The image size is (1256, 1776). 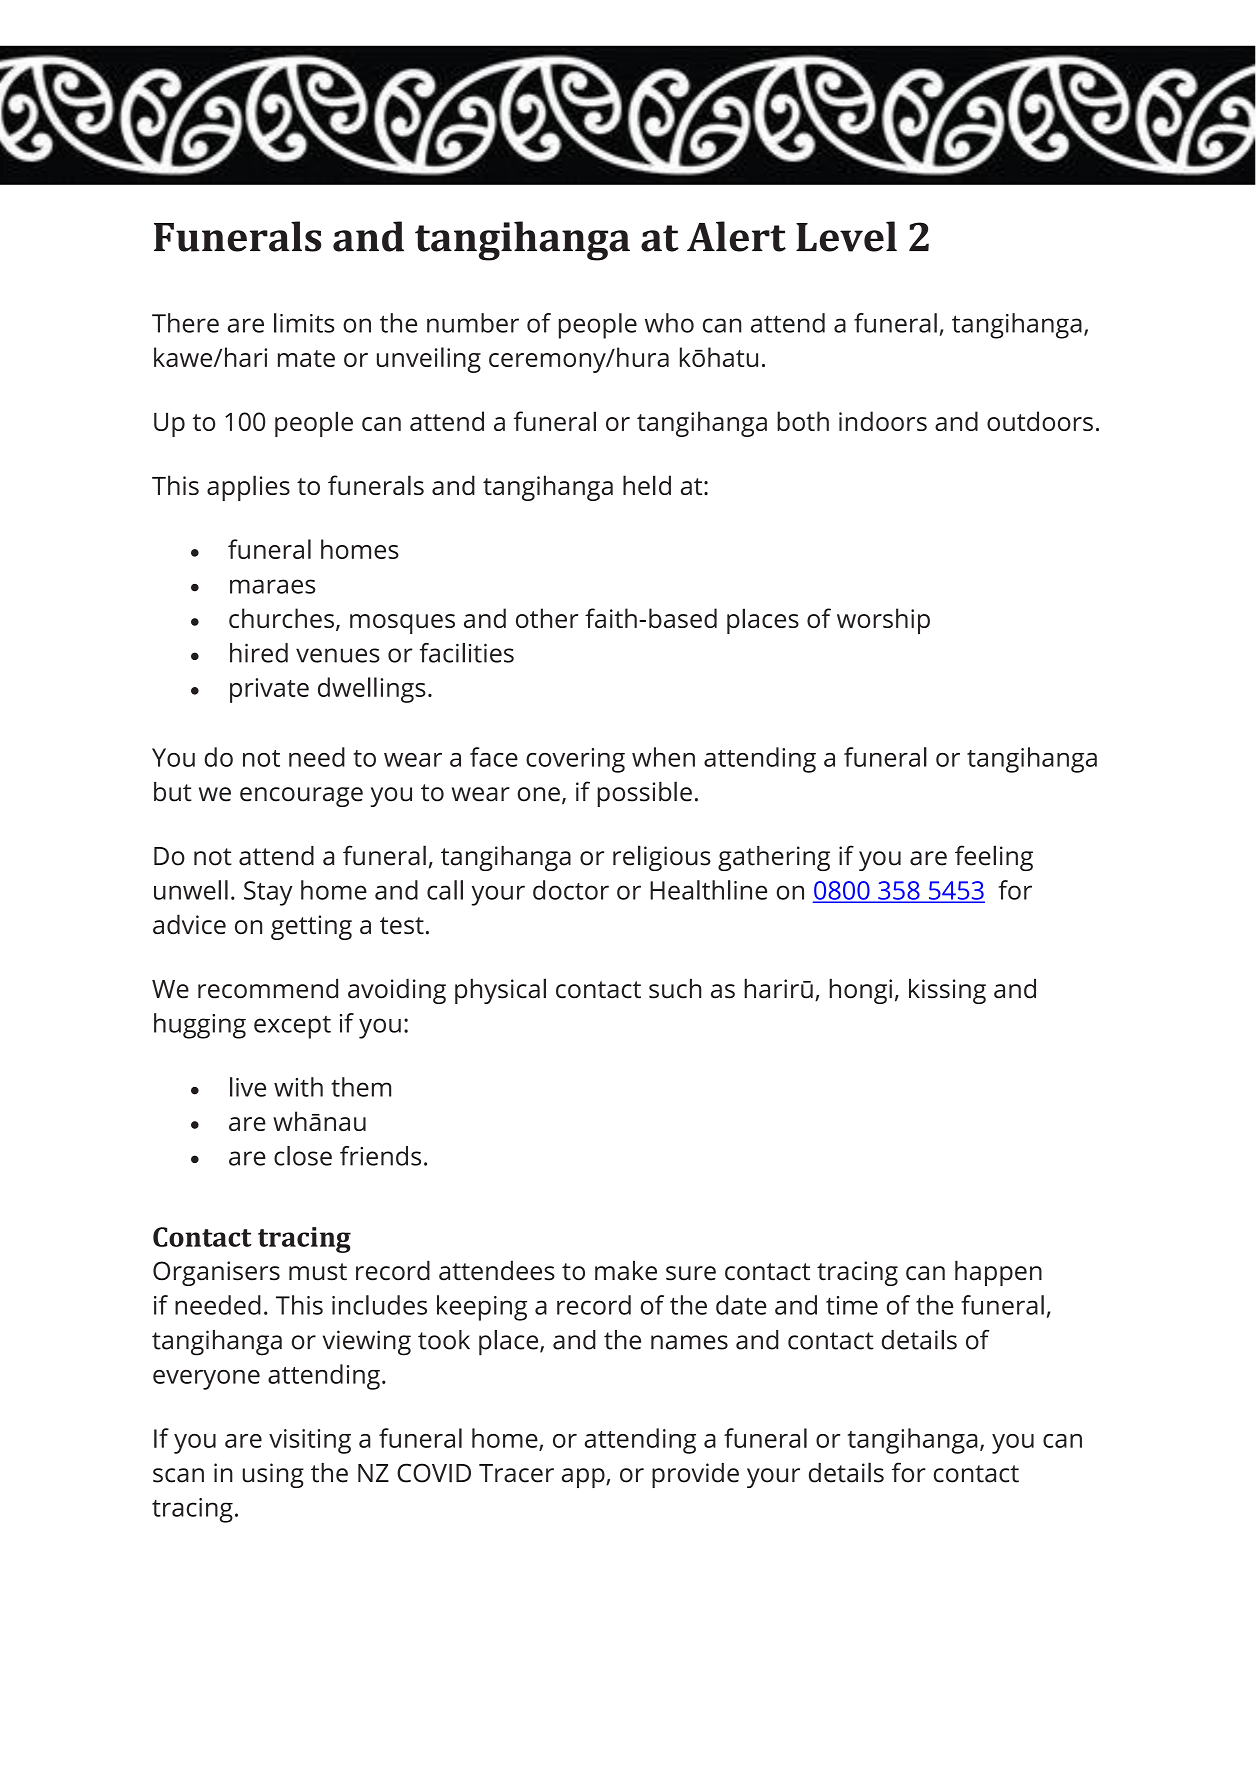 What do you see at coordinates (669, 323) in the document?
I see `who` at bounding box center [669, 323].
